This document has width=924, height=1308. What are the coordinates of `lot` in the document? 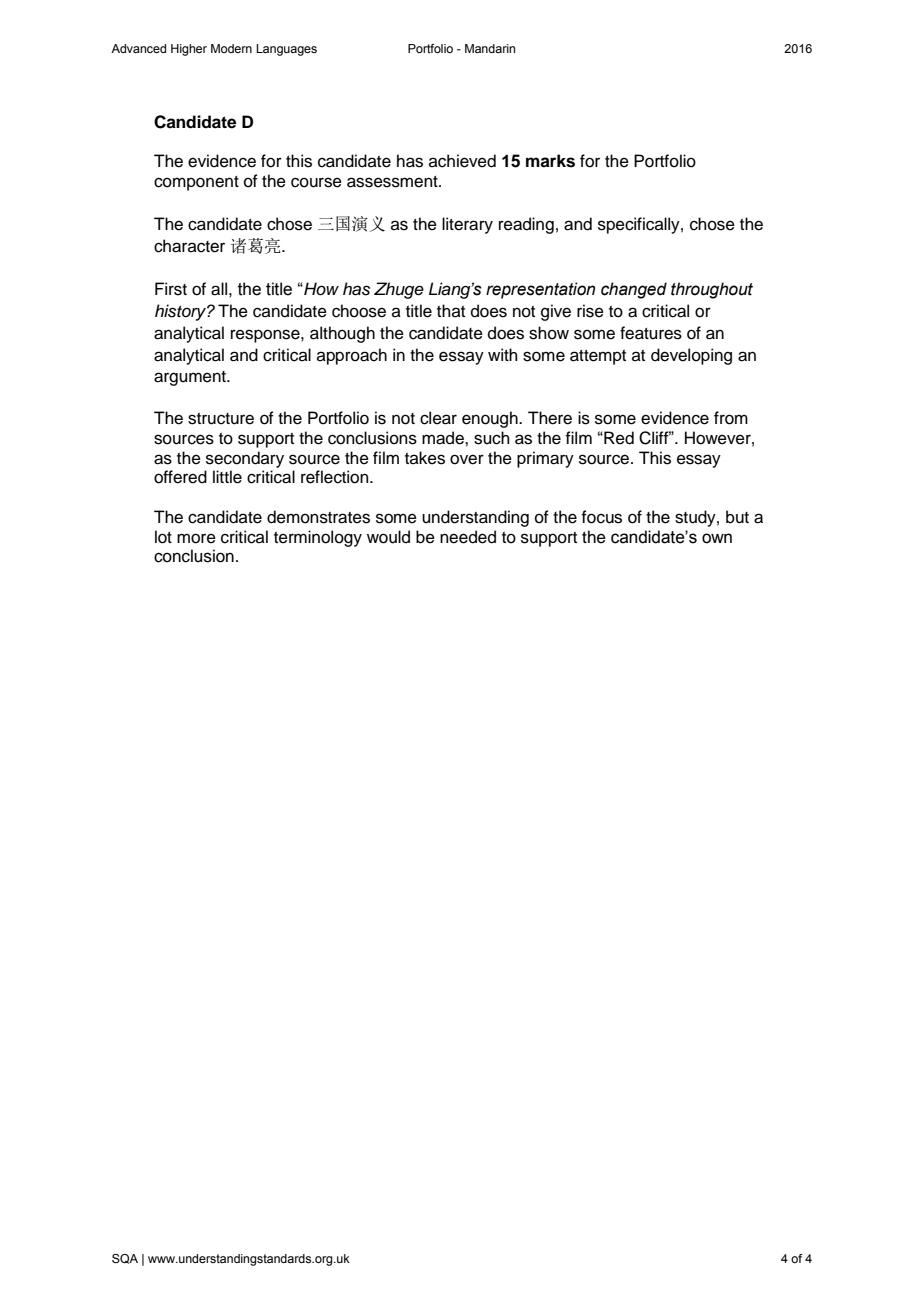 It's located at (163, 537).
